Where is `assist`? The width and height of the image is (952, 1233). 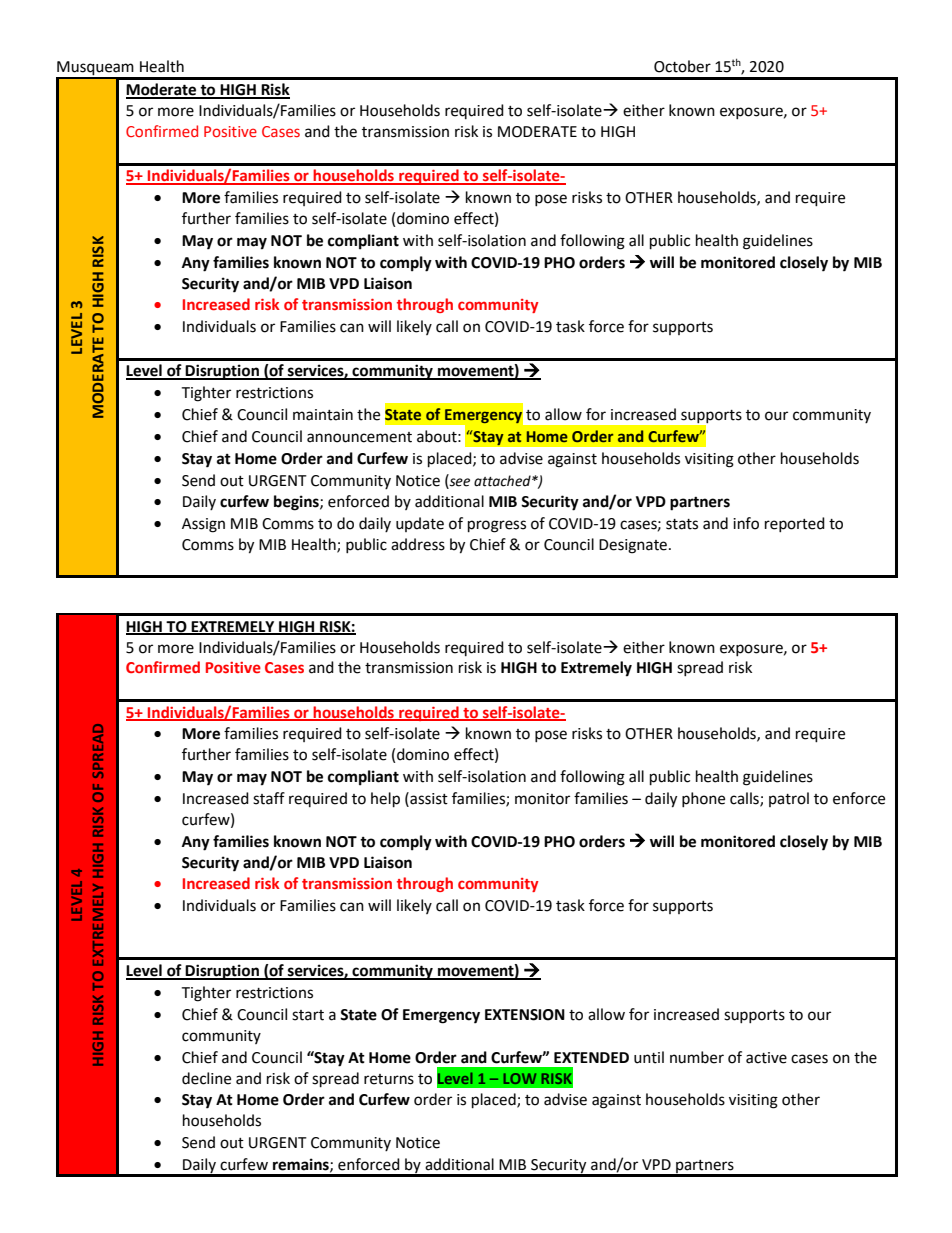
assist is located at coordinates (428, 798).
